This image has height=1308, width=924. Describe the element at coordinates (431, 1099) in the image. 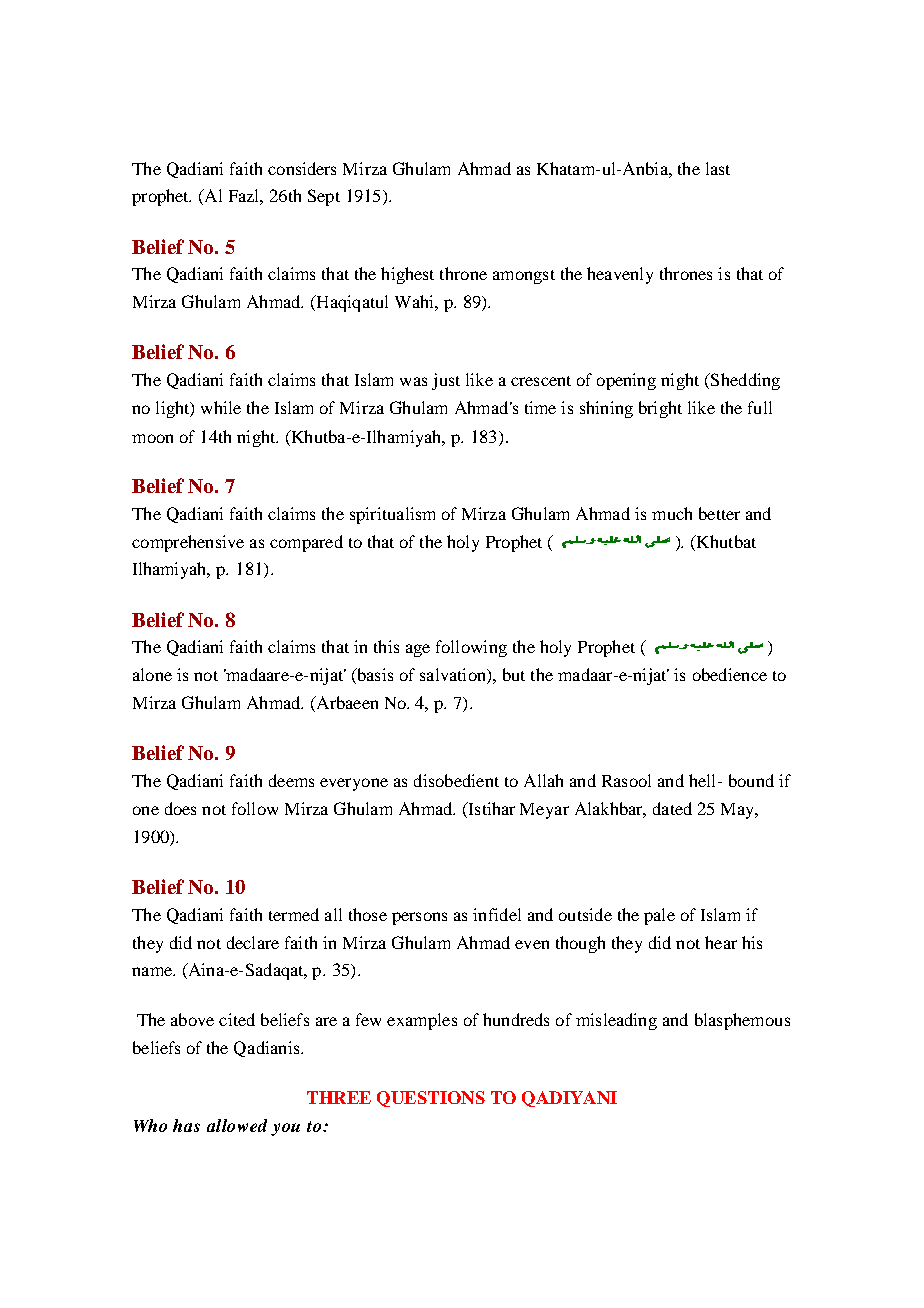

I see `QUESTIONS` at that location.
